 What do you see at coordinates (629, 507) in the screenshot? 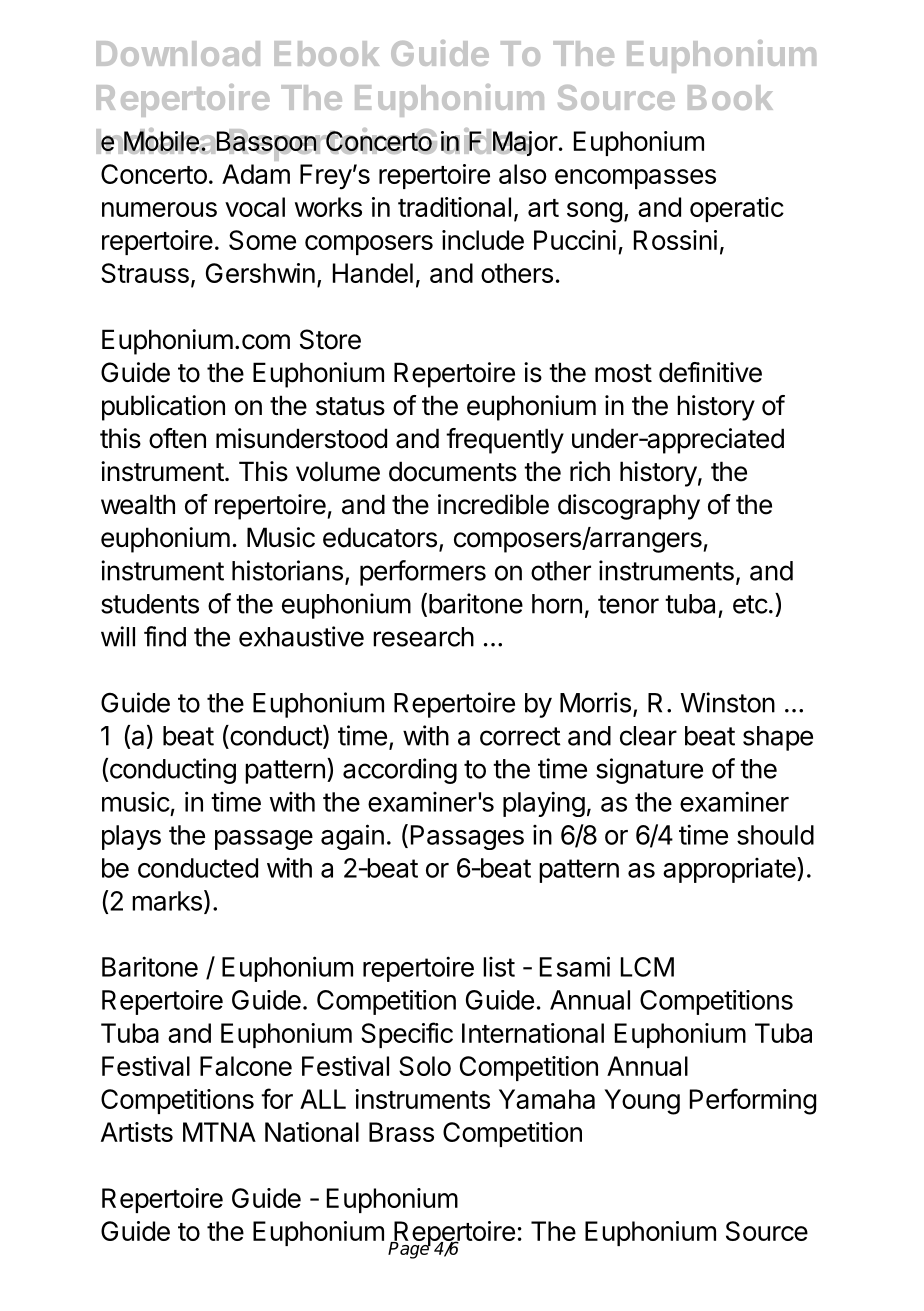
I see `discography` at bounding box center [629, 507].
